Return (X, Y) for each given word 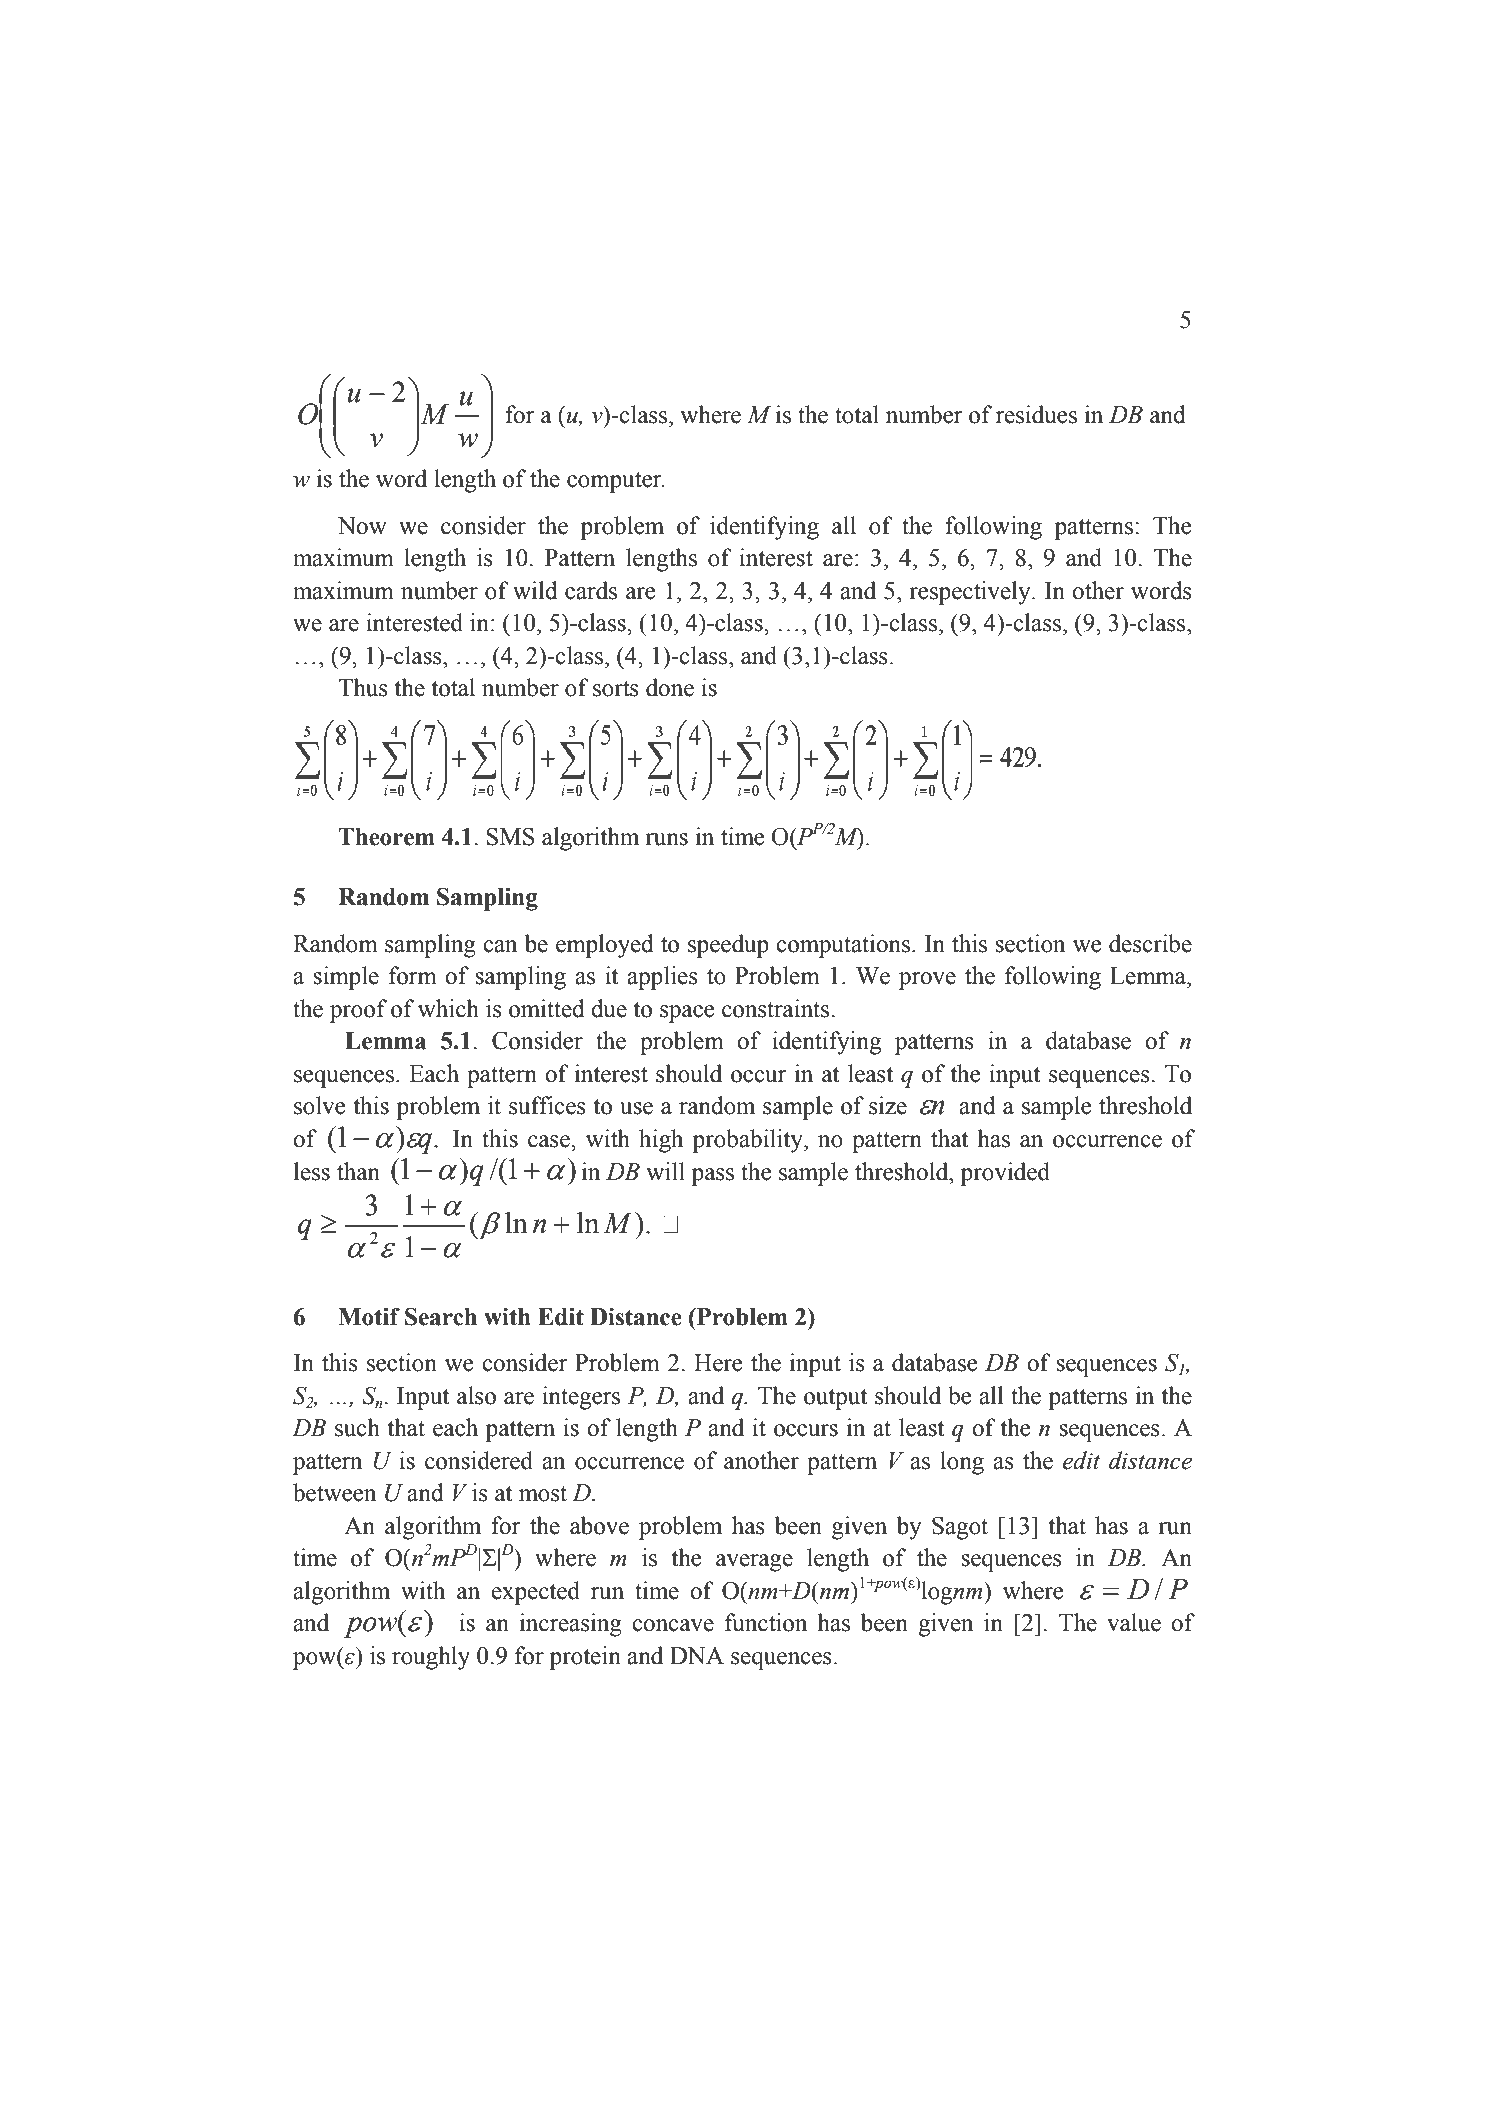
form (413, 975)
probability (748, 1141)
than (358, 1171)
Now (362, 526)
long (962, 1463)
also (476, 1395)
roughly (431, 1658)
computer (615, 482)
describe (1150, 943)
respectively (971, 593)
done (670, 687)
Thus (363, 687)
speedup (728, 946)
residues (1036, 414)
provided (1005, 1174)
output (836, 1399)
